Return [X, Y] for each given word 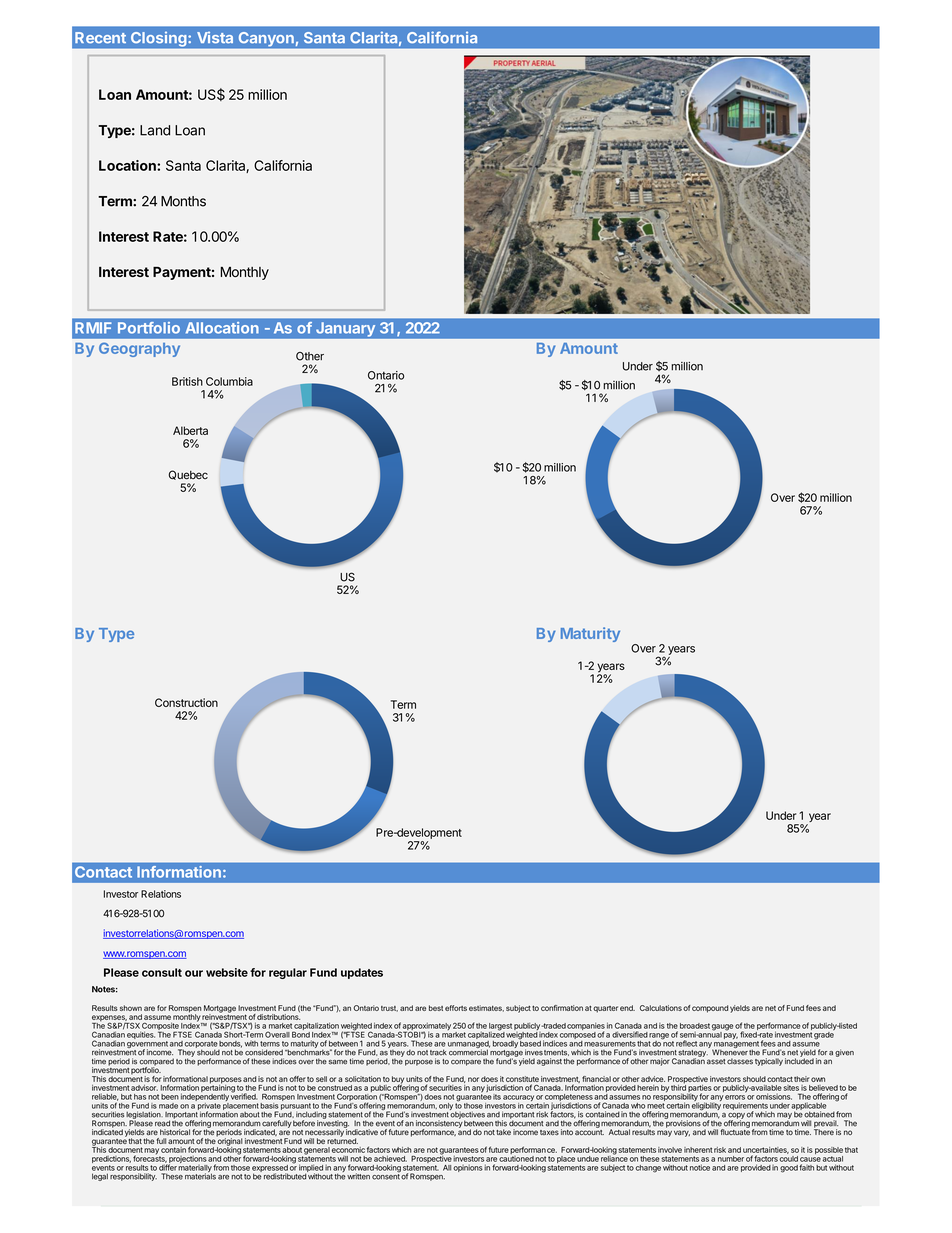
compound [710, 1009]
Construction [186, 702]
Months [183, 201]
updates [362, 973]
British [187, 381]
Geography [139, 349]
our [194, 973]
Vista [215, 38]
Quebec [188, 475]
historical [175, 1132]
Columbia [229, 381]
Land [155, 130]
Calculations [661, 1008]
